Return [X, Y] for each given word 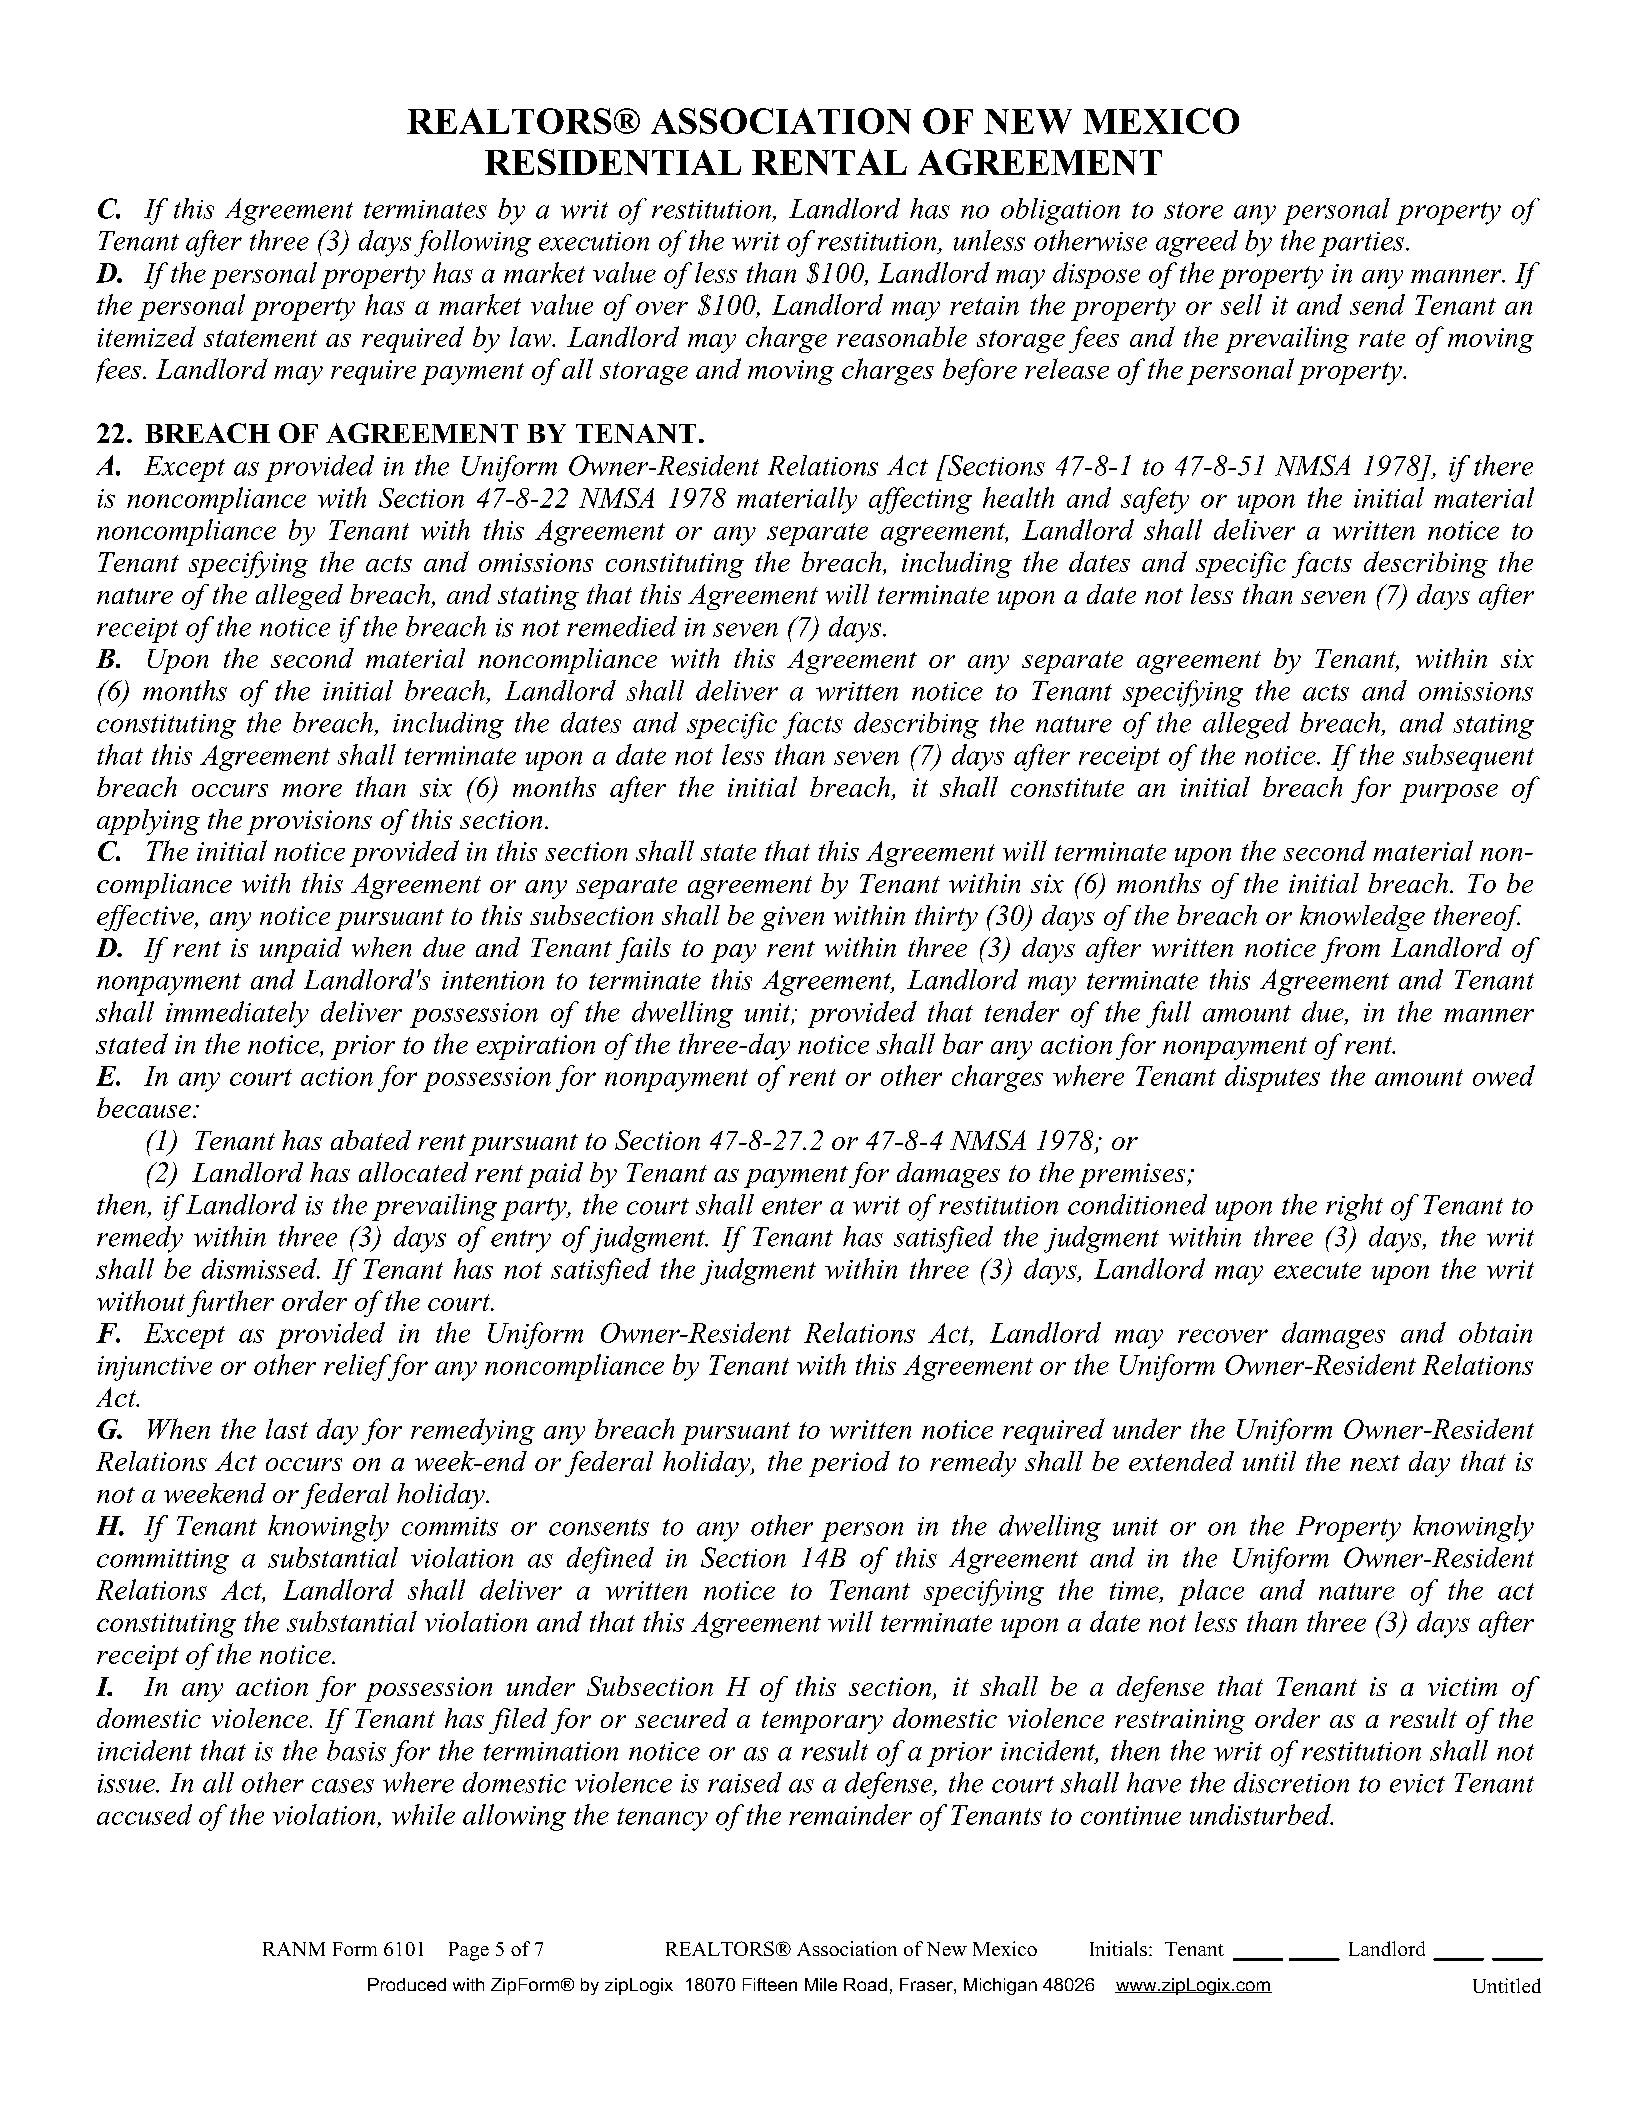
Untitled [1507, 1985]
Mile [821, 1984]
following [472, 243]
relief [358, 1367]
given [792, 918]
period [849, 1464]
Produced [407, 1984]
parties [1361, 244]
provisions [309, 822]
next [1375, 1463]
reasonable [902, 336]
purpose [1449, 793]
